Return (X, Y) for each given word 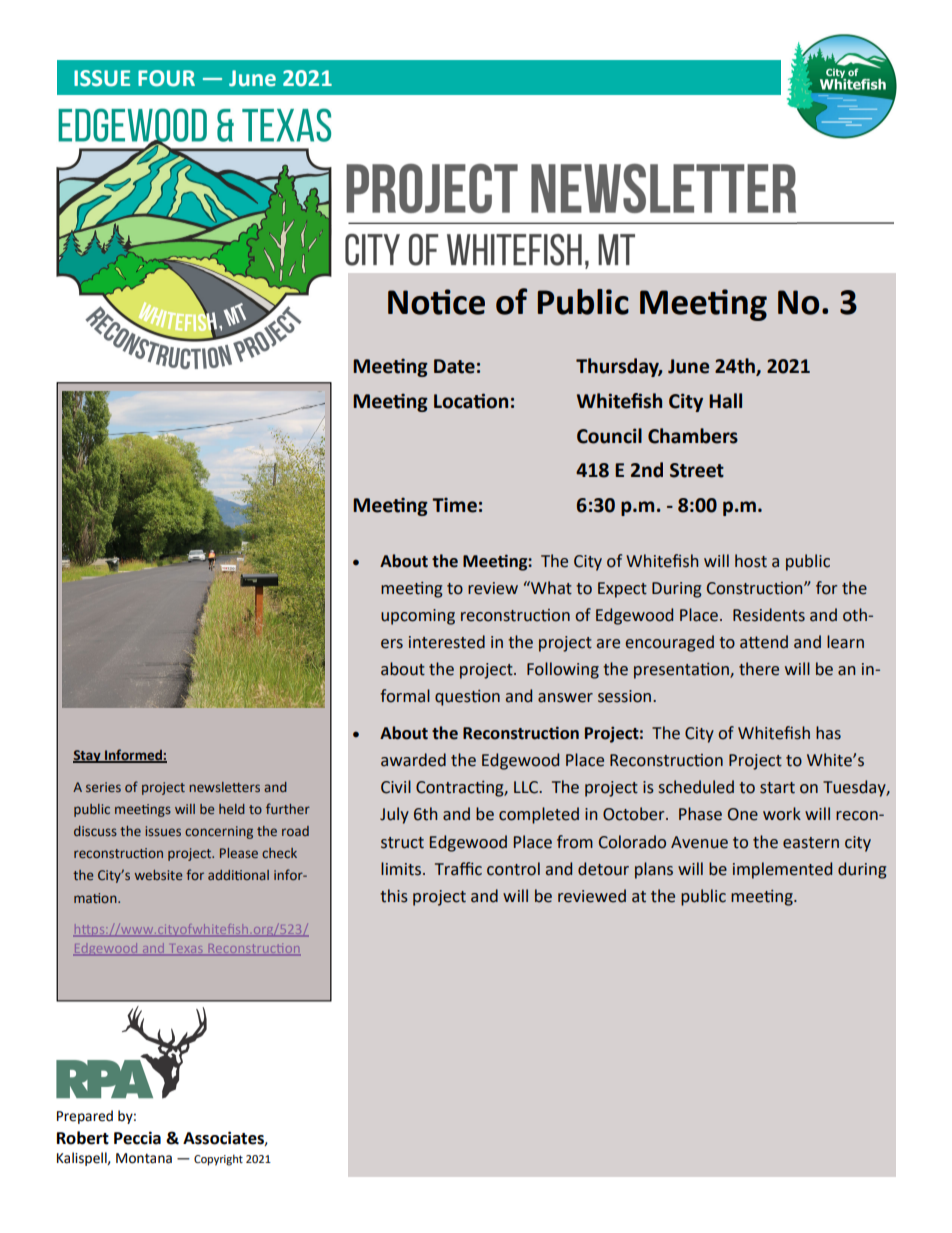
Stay (88, 756)
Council (609, 436)
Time (454, 505)
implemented (782, 870)
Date (454, 366)
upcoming (418, 617)
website (158, 875)
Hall (725, 401)
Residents (769, 615)
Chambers (693, 436)
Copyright (218, 1160)
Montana (144, 1158)
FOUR (166, 78)
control (513, 869)
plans (654, 870)
